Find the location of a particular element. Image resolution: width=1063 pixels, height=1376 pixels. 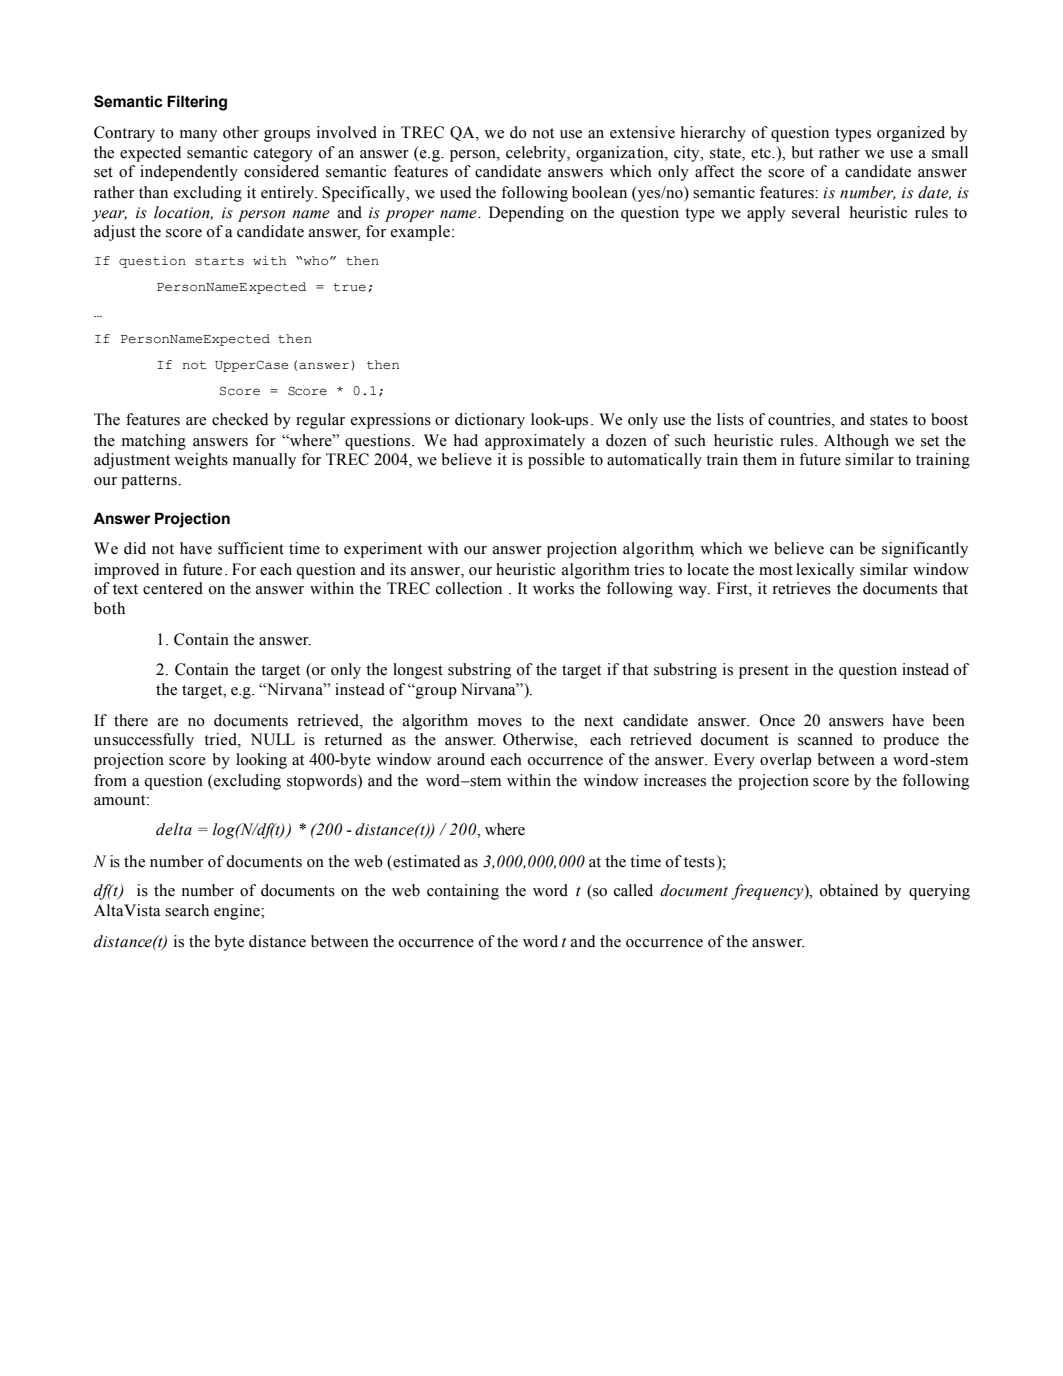

many is located at coordinates (198, 136).
